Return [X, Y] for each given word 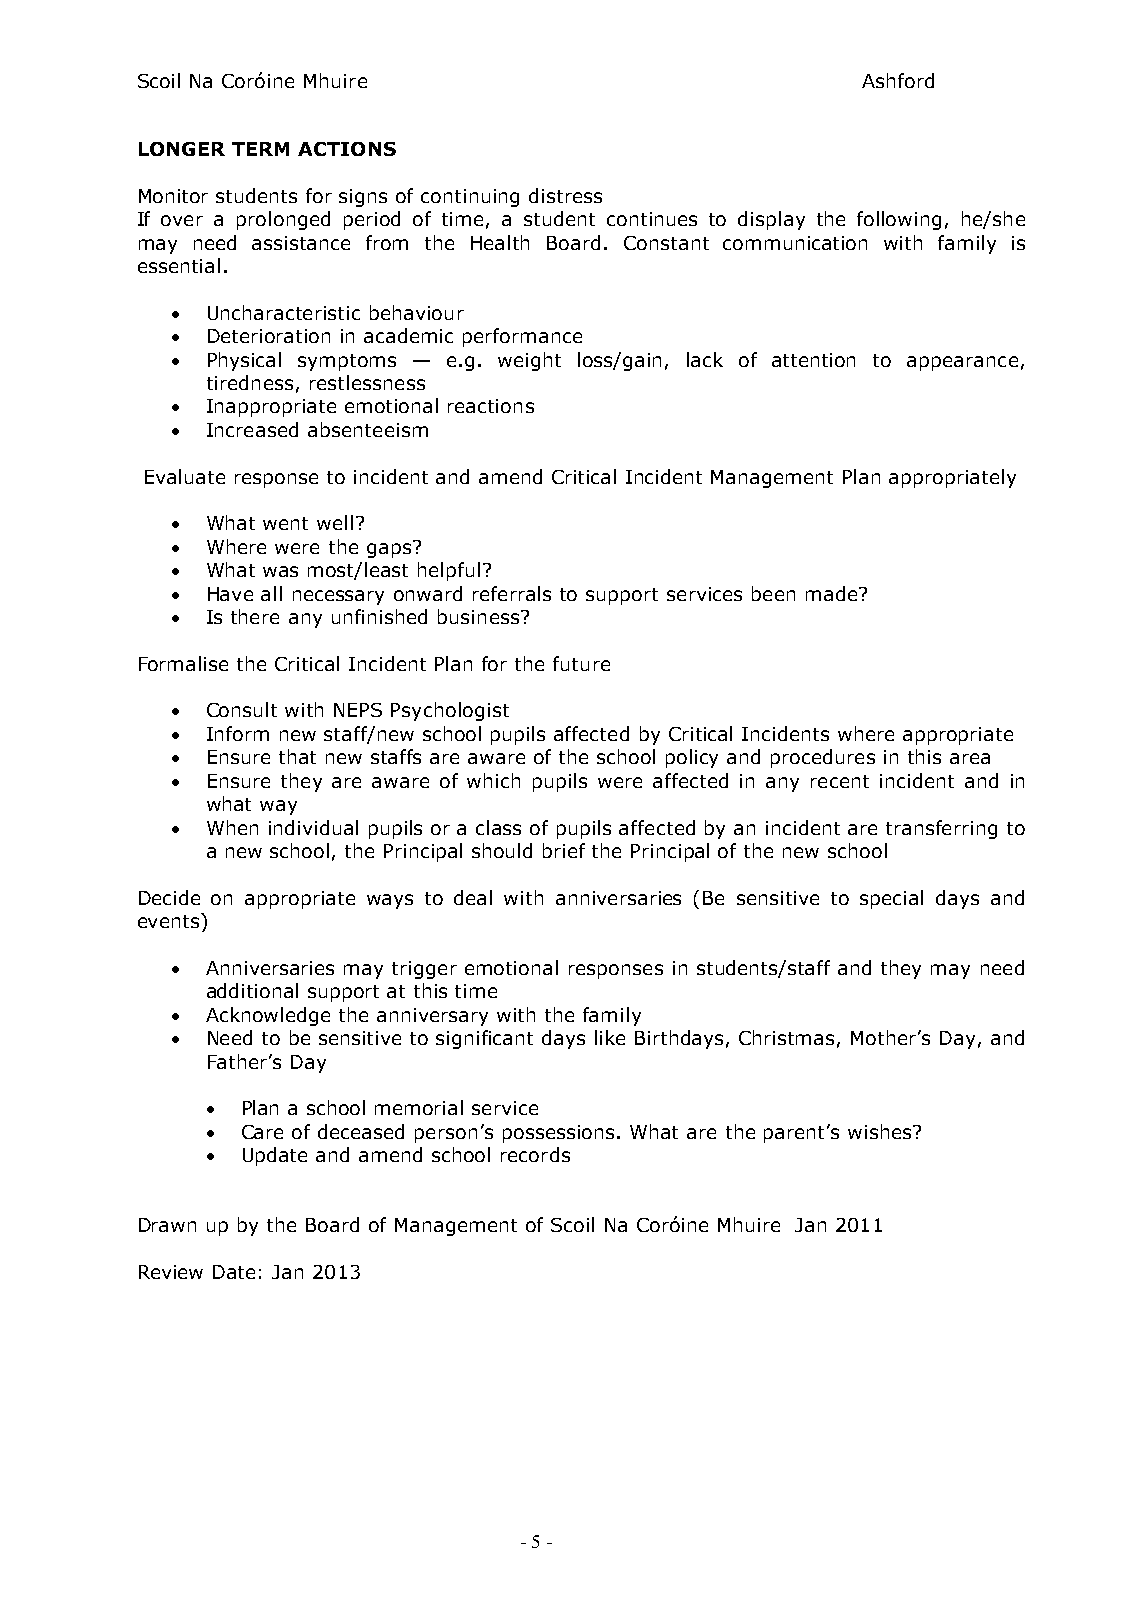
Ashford [898, 80]
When [232, 827]
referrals [512, 593]
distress [565, 195]
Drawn [167, 1225]
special [891, 899]
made [833, 593]
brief [564, 850]
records [535, 1154]
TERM [260, 149]
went [285, 523]
